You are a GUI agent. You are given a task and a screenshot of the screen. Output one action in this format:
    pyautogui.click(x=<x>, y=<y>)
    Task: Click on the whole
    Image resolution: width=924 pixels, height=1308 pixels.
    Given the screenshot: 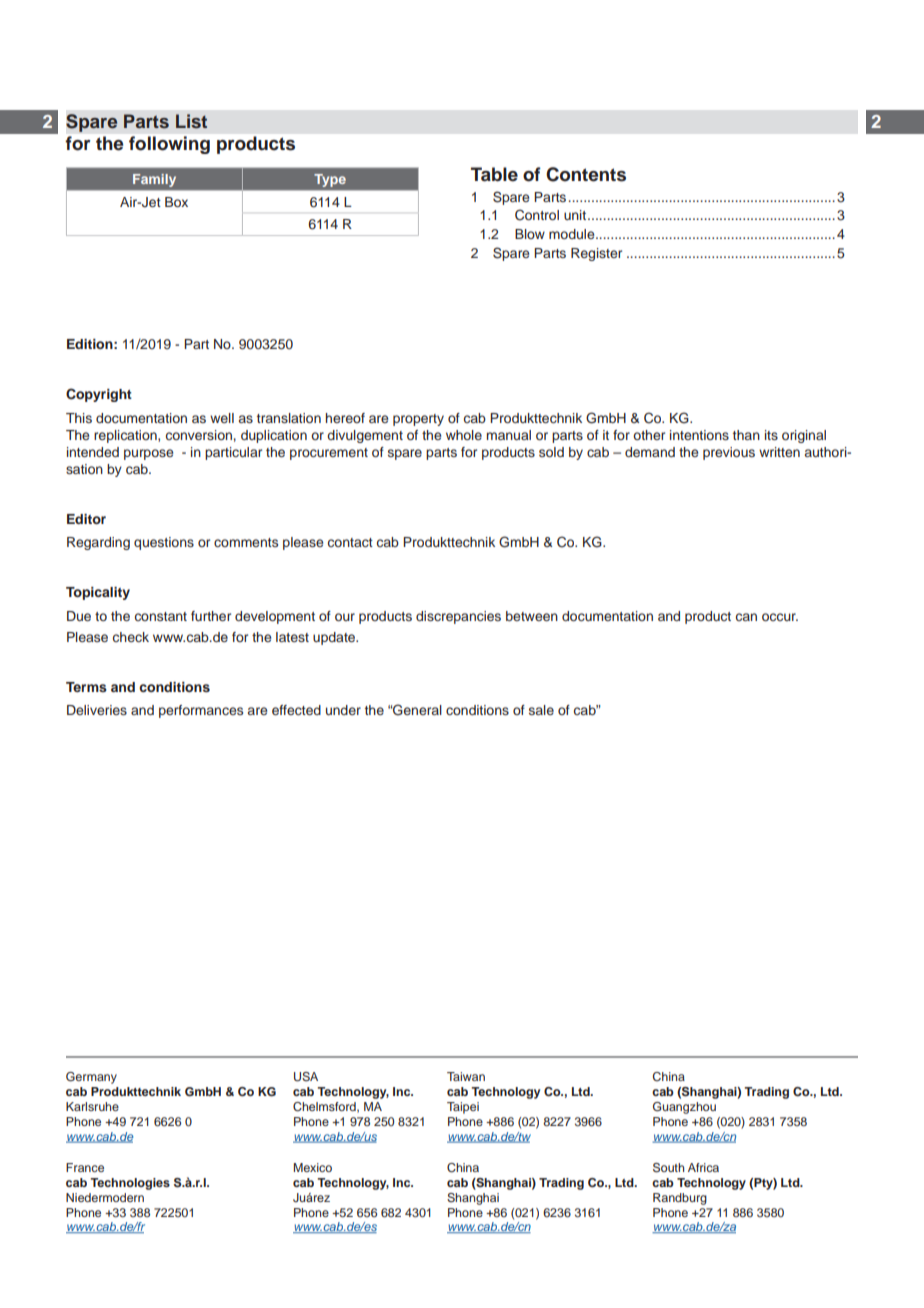 What is the action you would take?
    pyautogui.click(x=464, y=435)
